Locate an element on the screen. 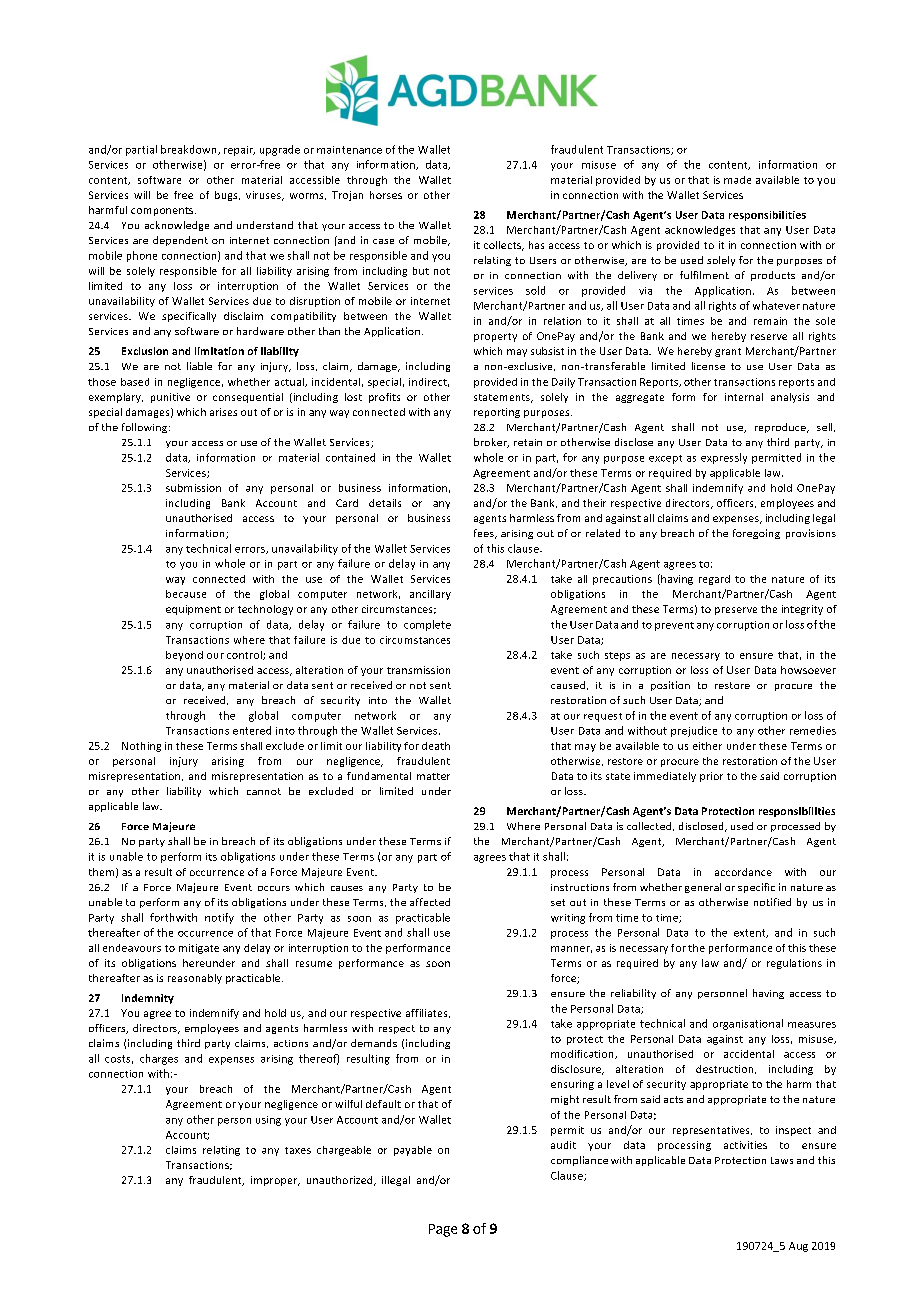  beyond is located at coordinates (184, 656).
